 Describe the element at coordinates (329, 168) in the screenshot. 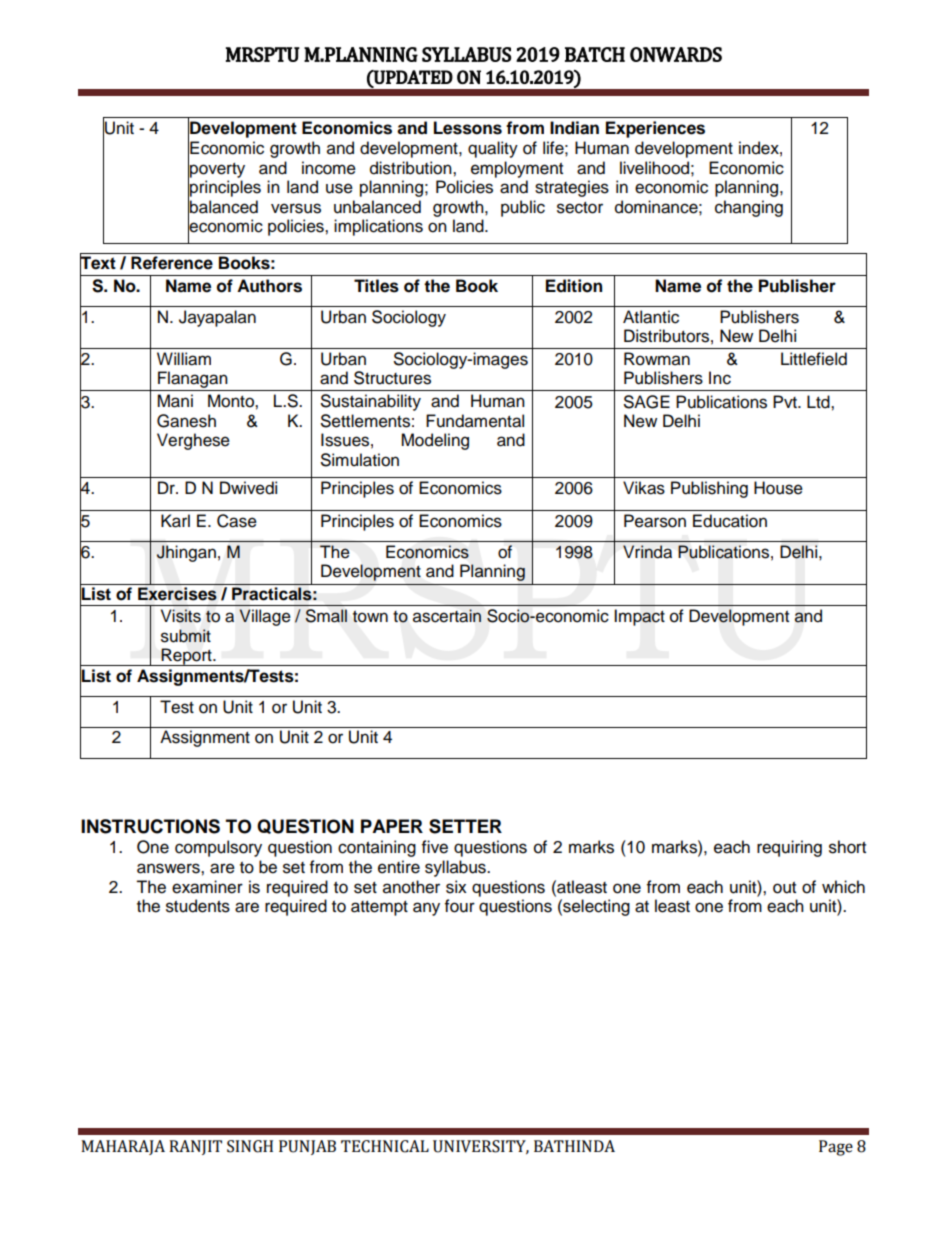

I see `income` at that location.
